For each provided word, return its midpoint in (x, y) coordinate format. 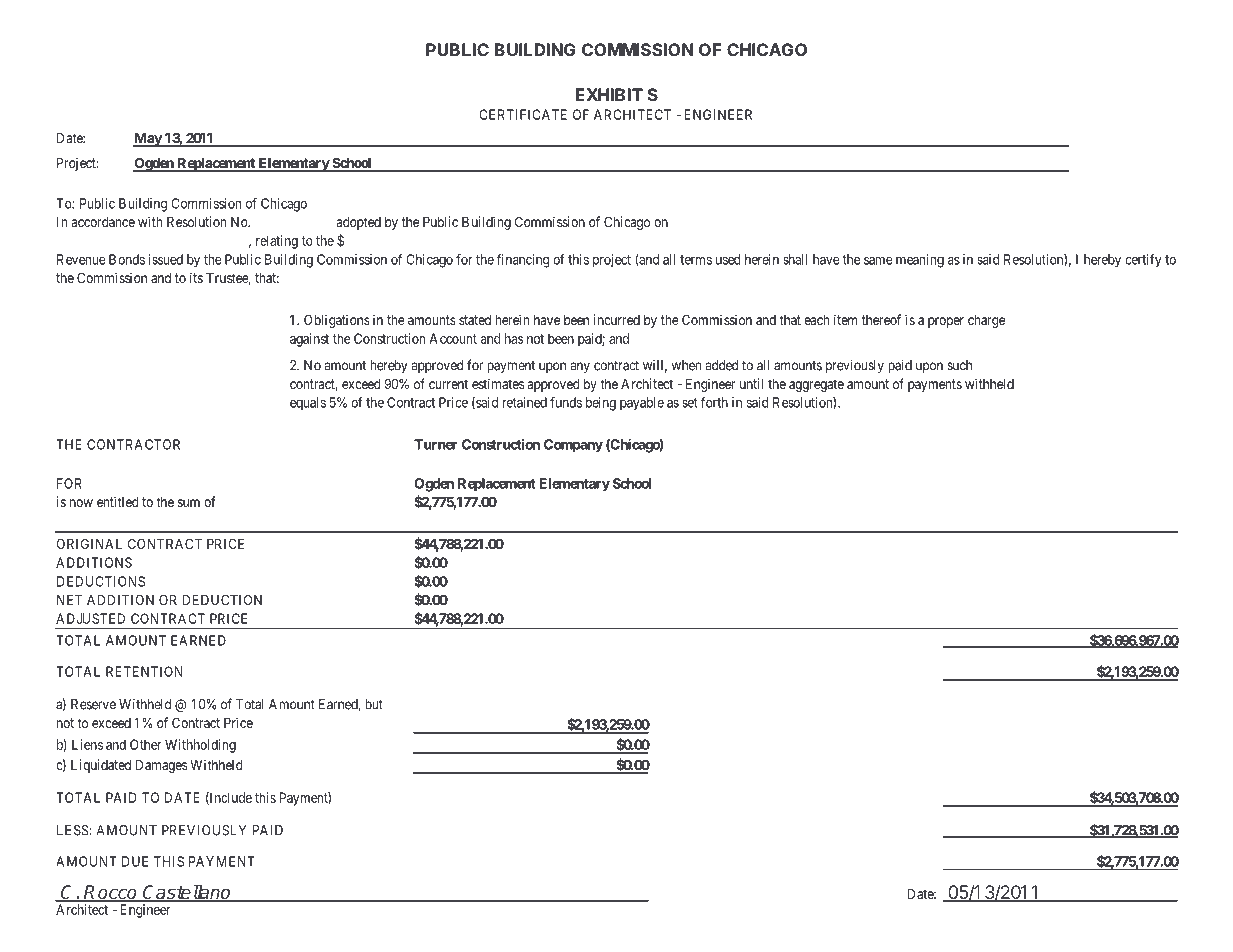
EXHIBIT (609, 94)
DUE (135, 861)
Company (573, 446)
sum (189, 503)
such (959, 365)
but (374, 704)
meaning (920, 261)
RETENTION (144, 671)
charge (986, 321)
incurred (617, 319)
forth (714, 402)
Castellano (187, 893)
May (148, 140)
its (196, 277)
